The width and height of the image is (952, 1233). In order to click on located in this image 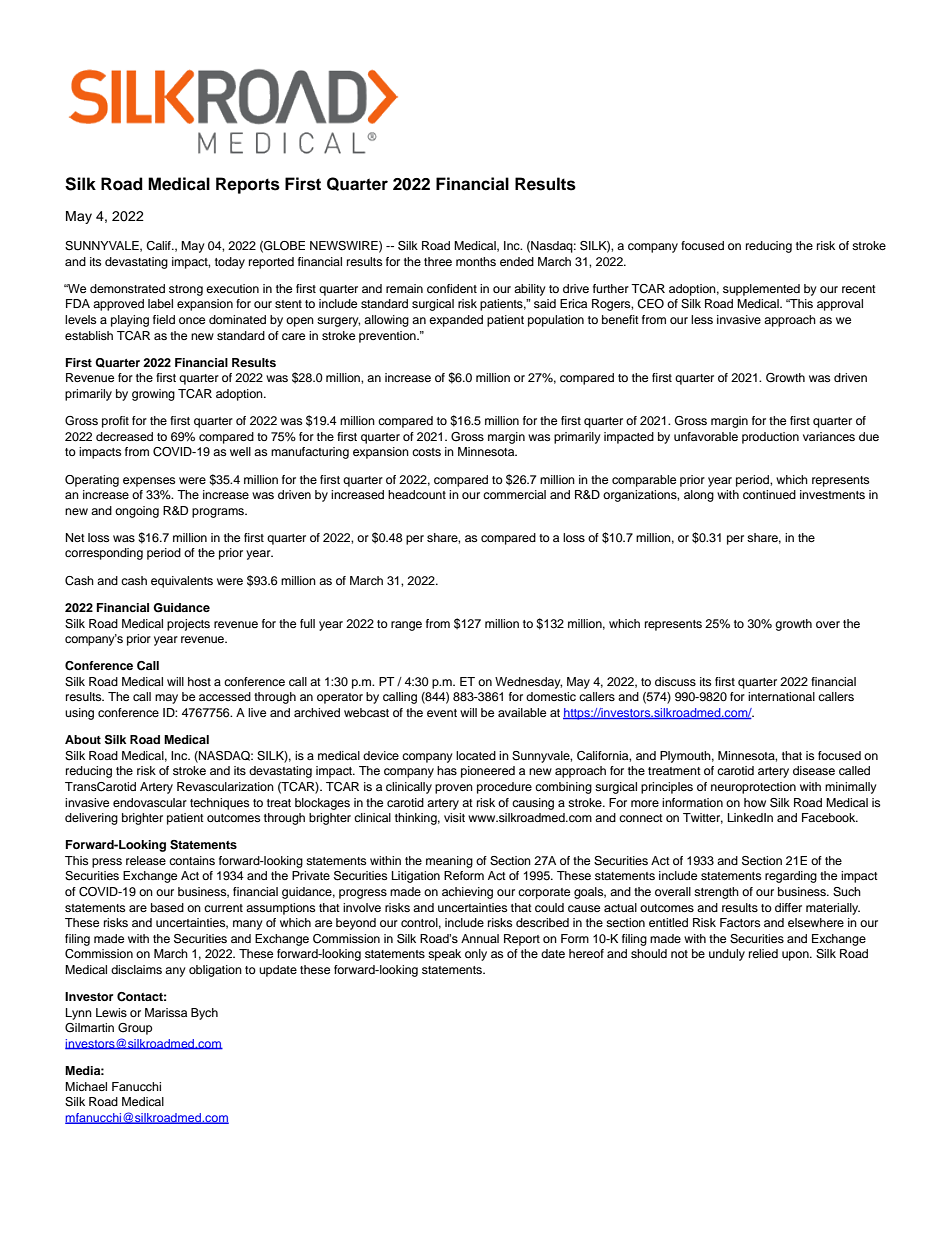, I will do `click(476, 755)`.
